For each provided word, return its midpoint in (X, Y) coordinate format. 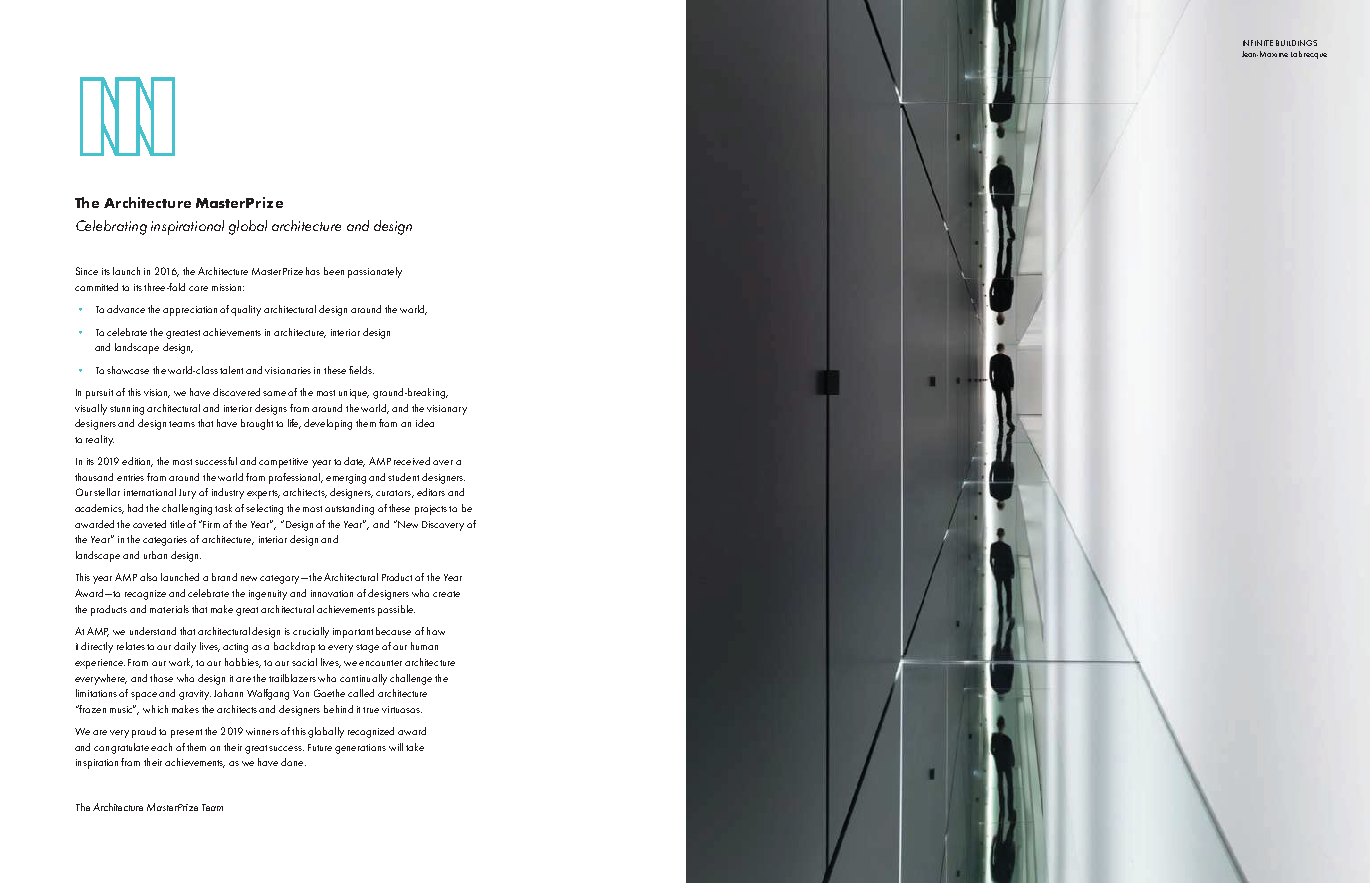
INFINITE (1258, 43)
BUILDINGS (1296, 43)
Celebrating (111, 227)
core (198, 288)
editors (431, 492)
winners (262, 731)
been (334, 271)
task (223, 508)
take (415, 747)
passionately (375, 272)
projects (431, 510)
